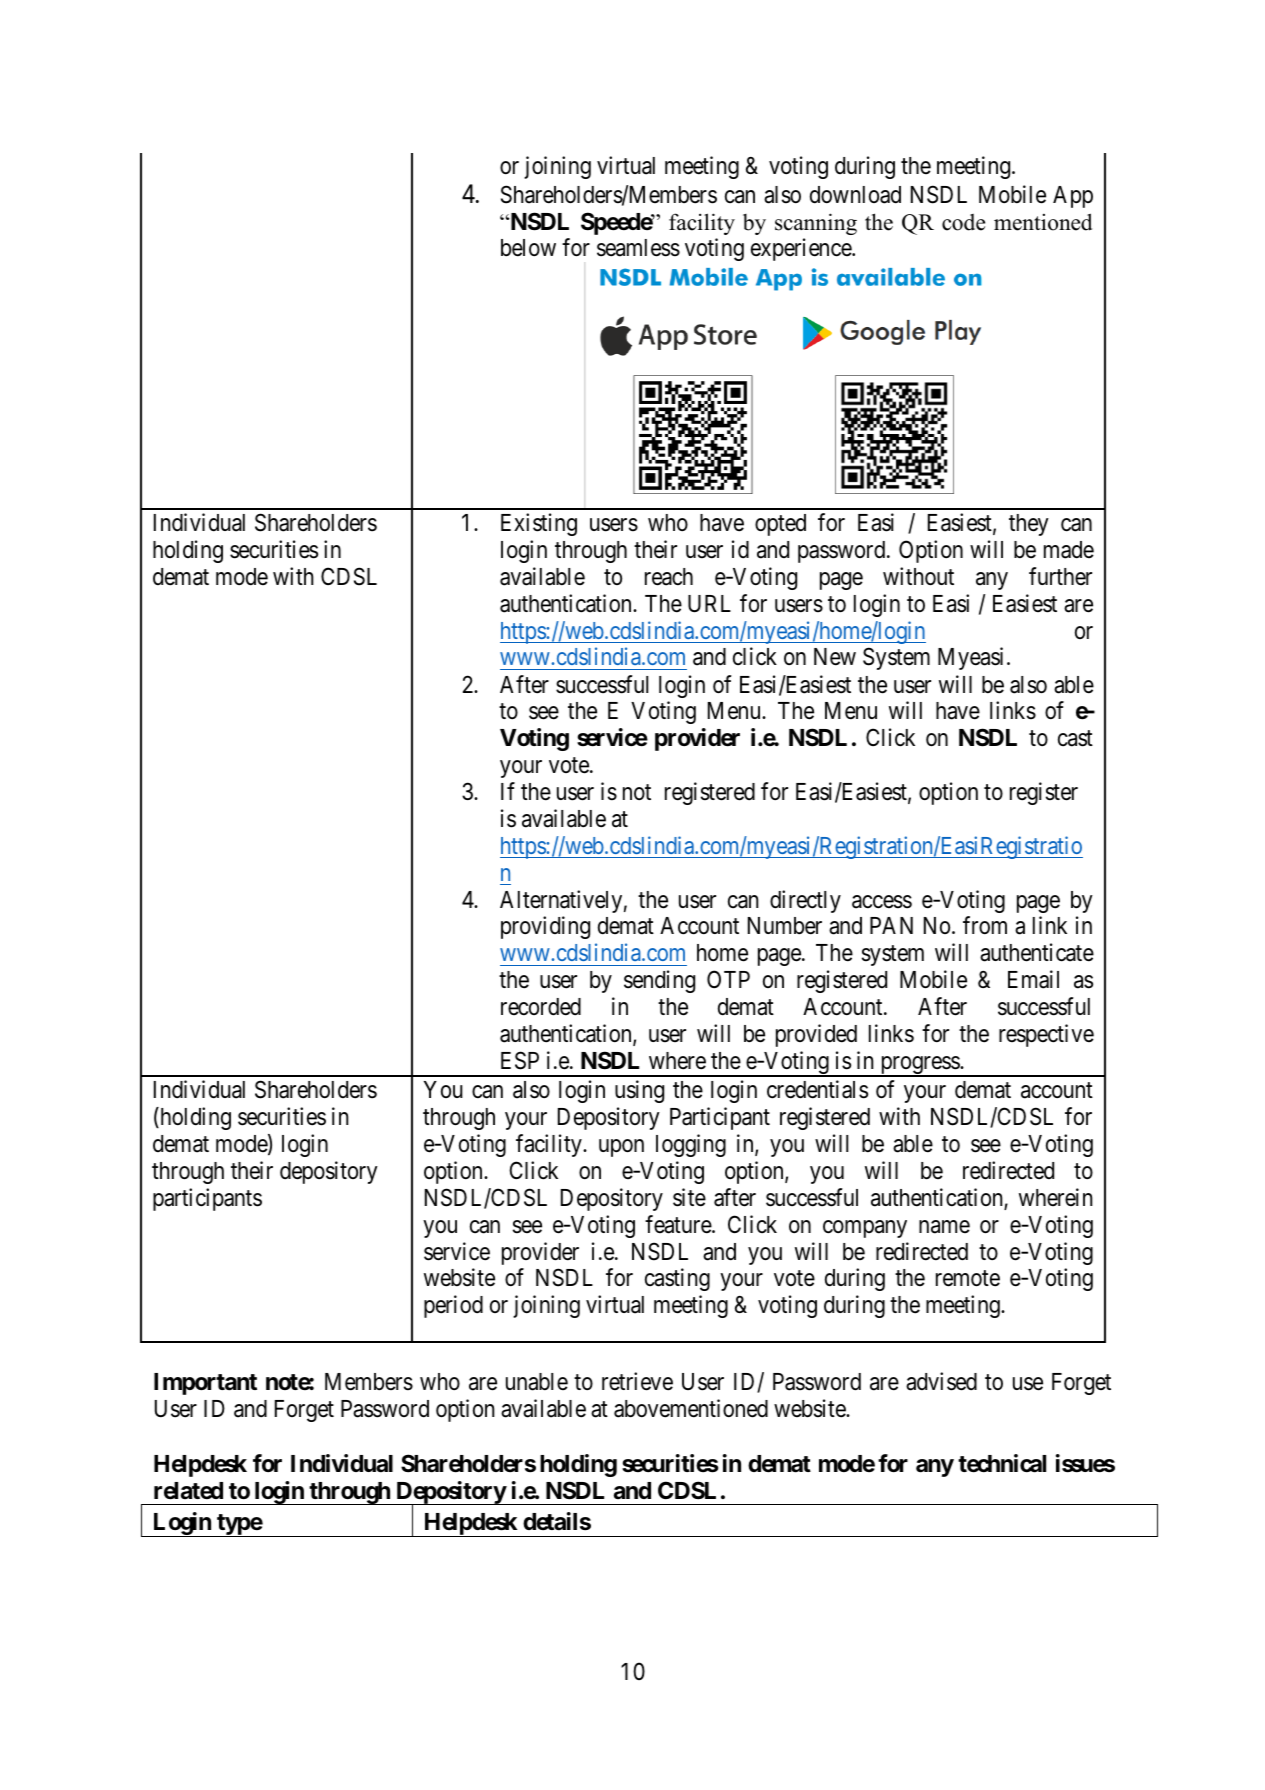 The width and height of the image is (1265, 1790). I want to click on providing, so click(545, 927).
